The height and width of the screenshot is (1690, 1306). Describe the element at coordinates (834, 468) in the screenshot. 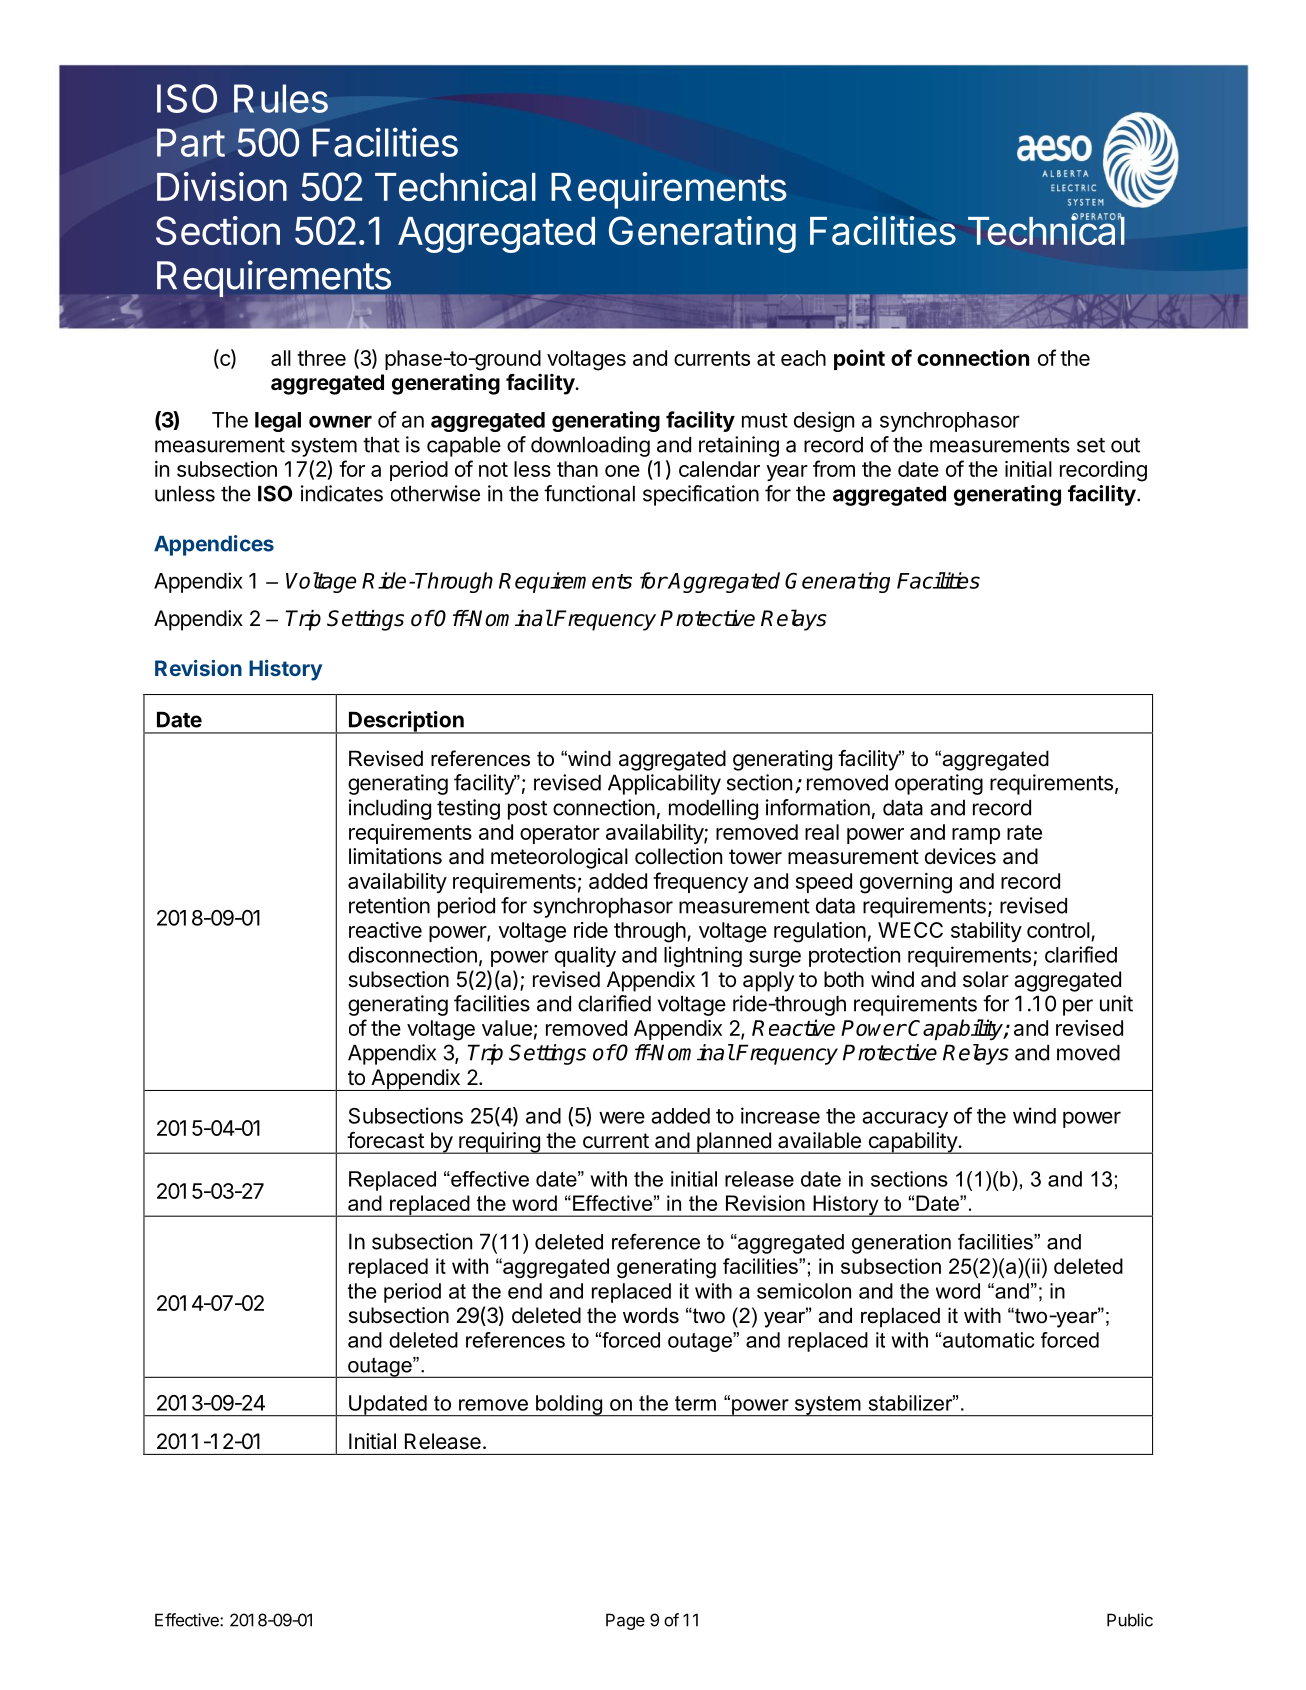

I see `from` at that location.
